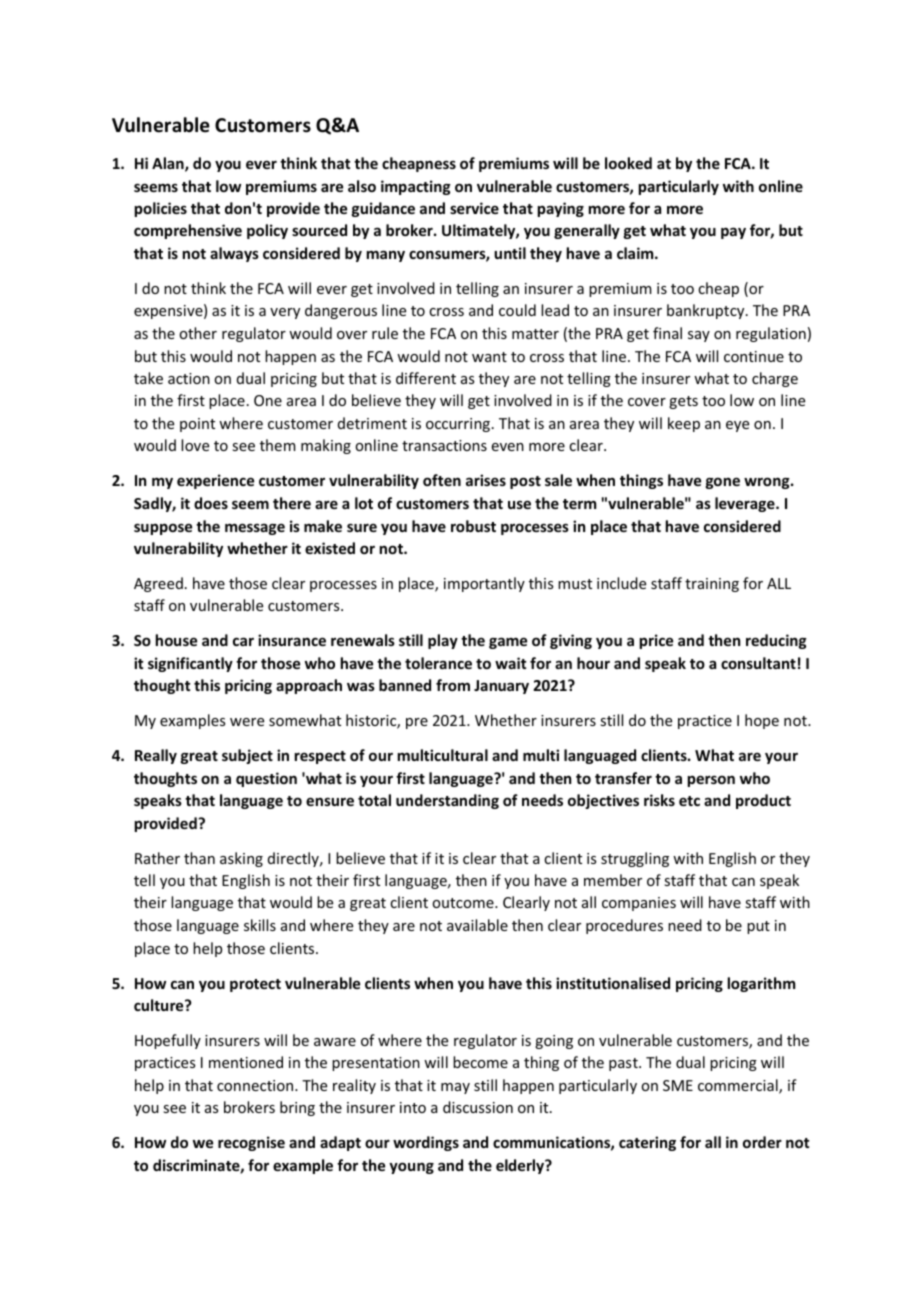 The height and width of the image is (1308, 924). What do you see at coordinates (689, 801) in the image?
I see `etc` at bounding box center [689, 801].
